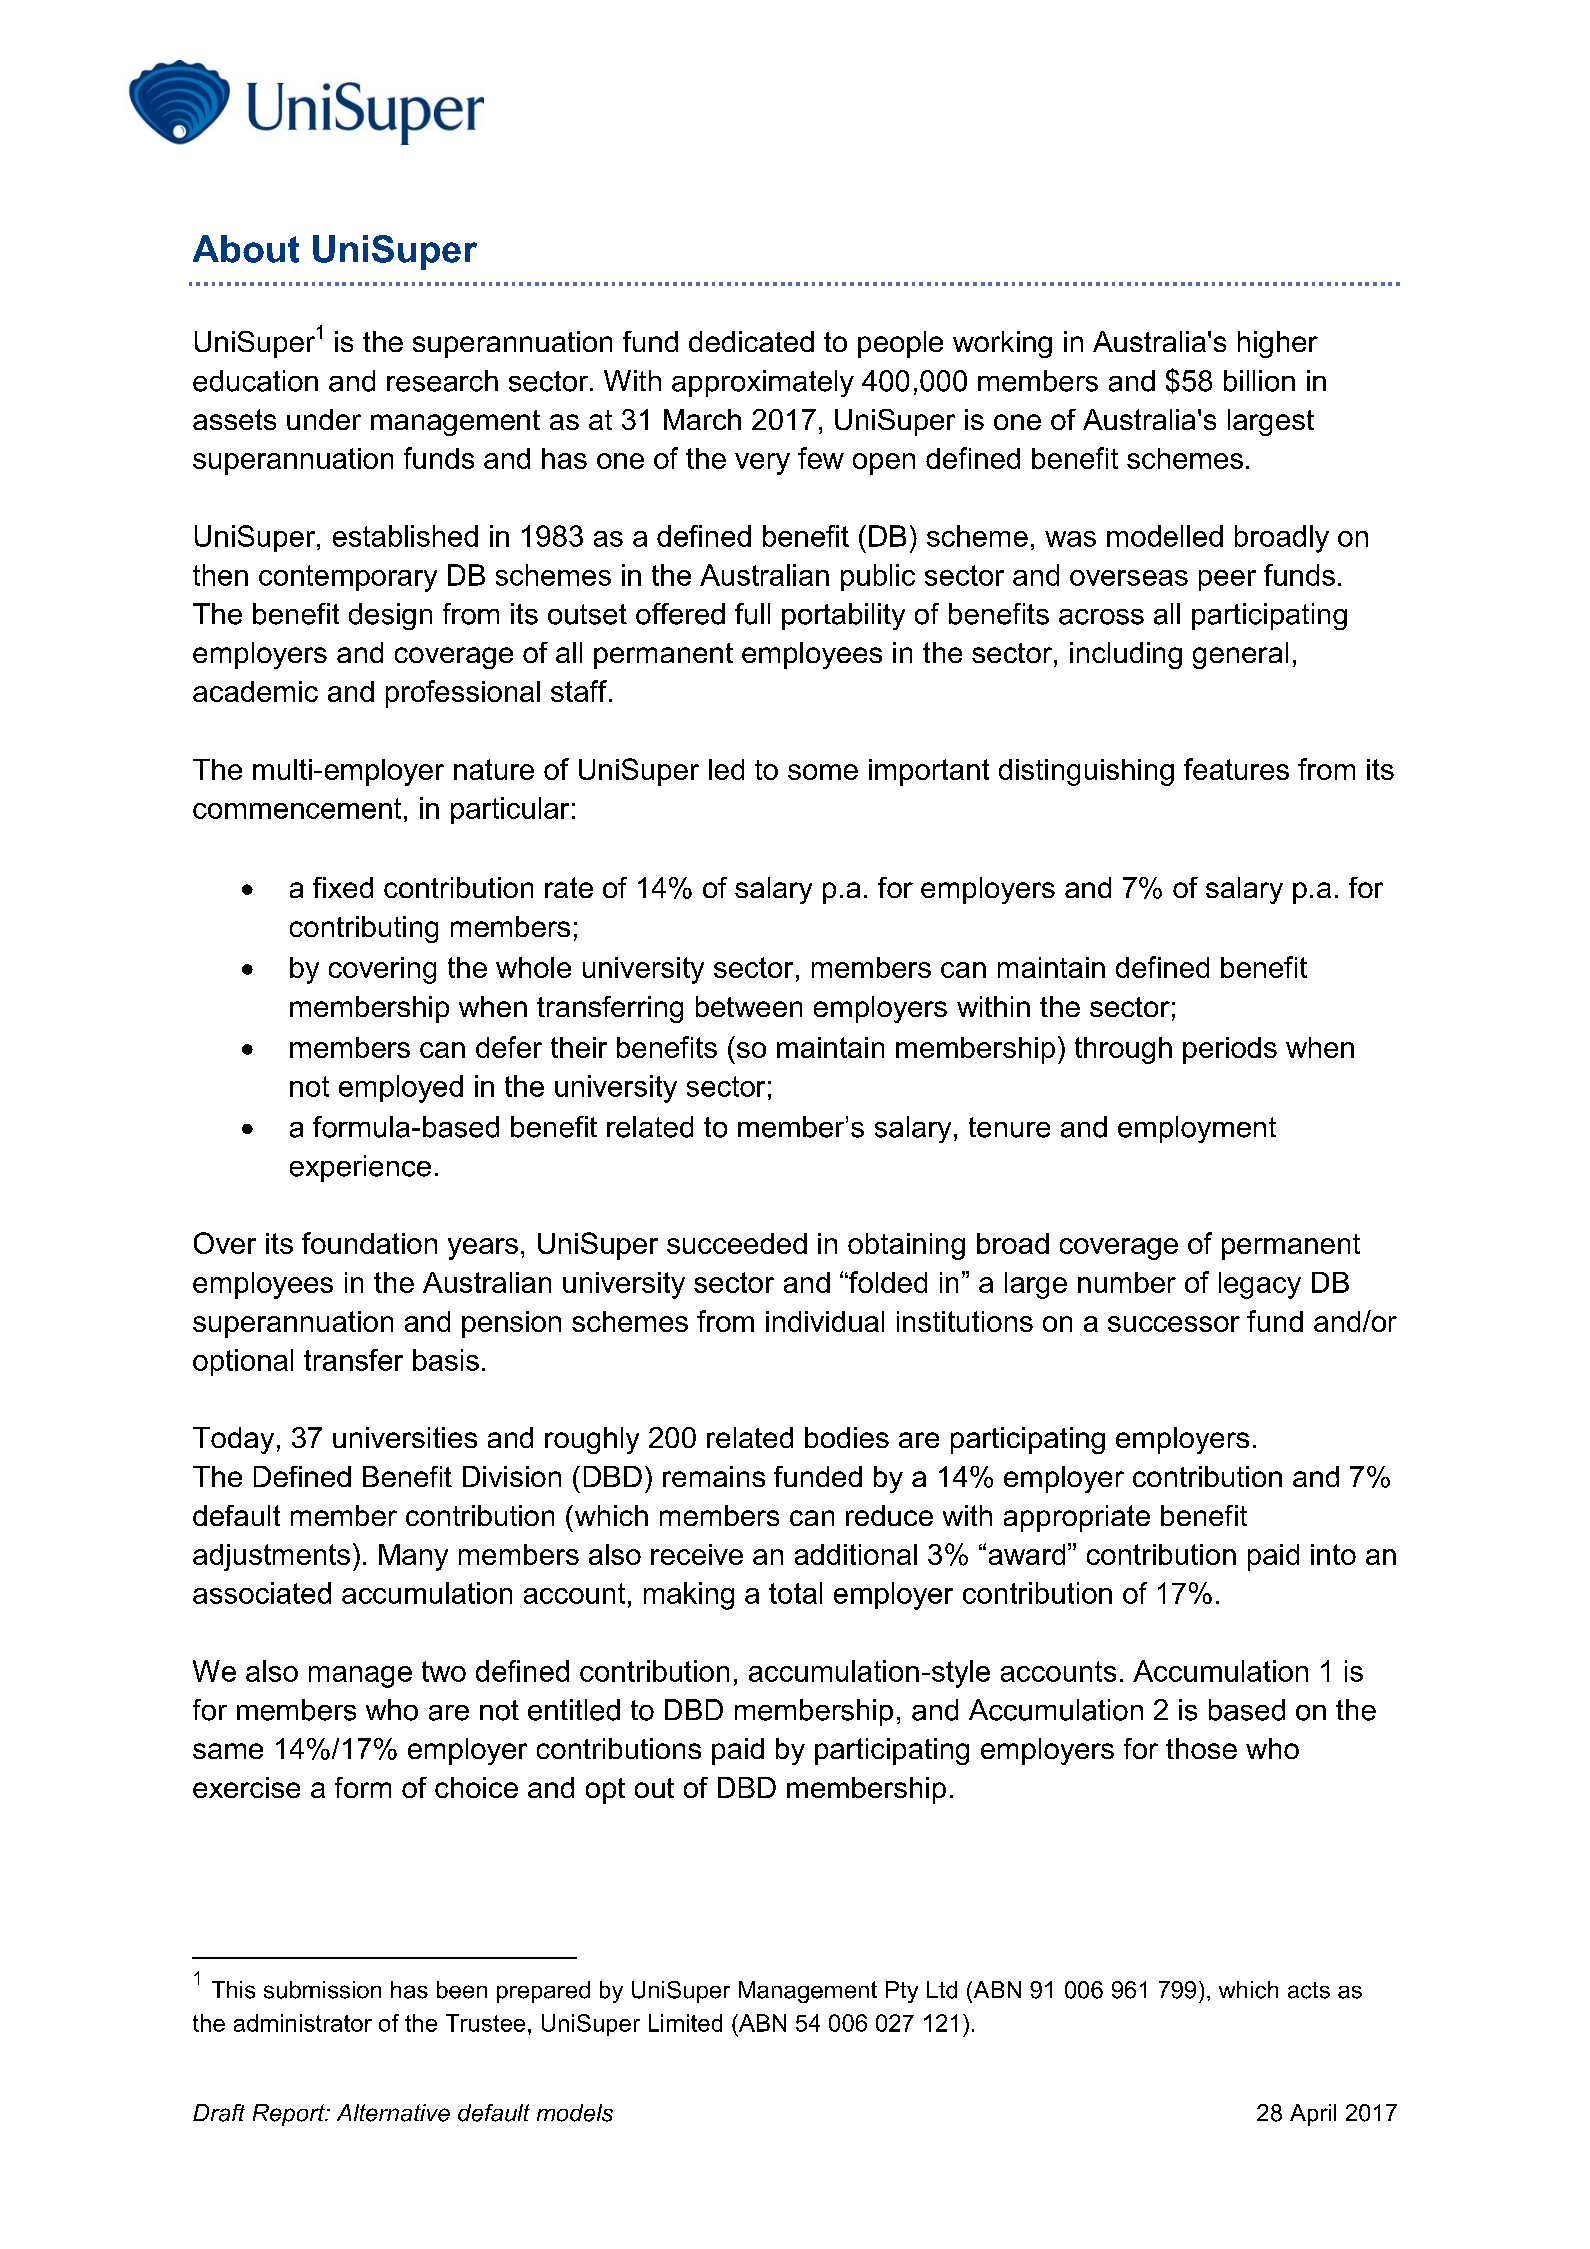  What do you see at coordinates (405, 1437) in the screenshot?
I see `universities` at bounding box center [405, 1437].
